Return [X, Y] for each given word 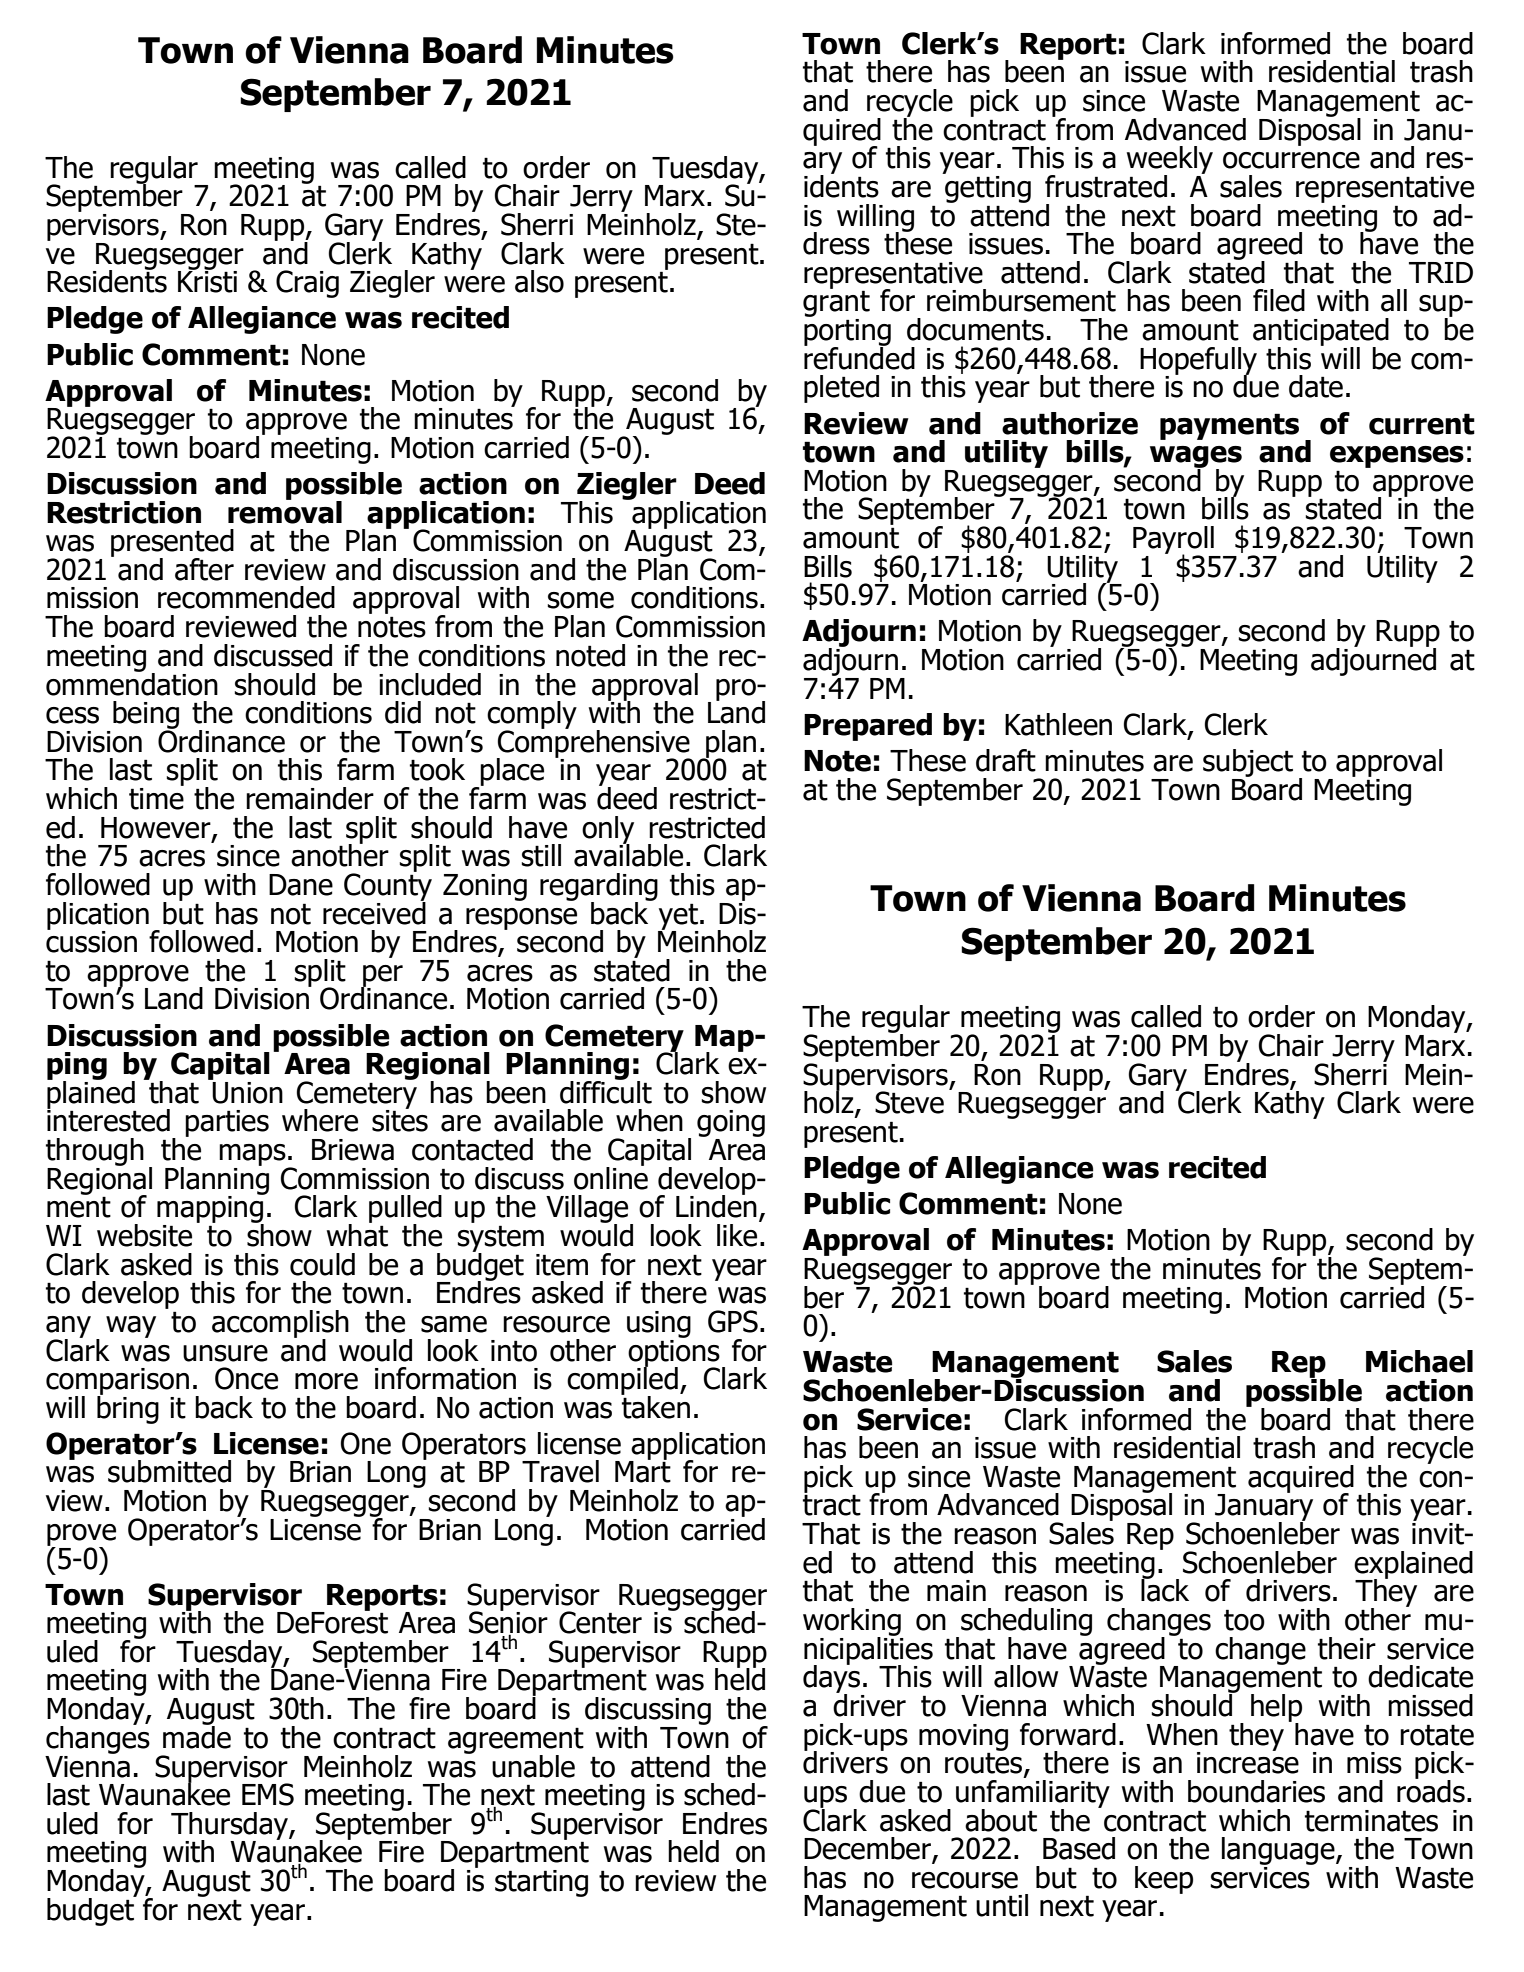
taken [655, 1406]
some [581, 600]
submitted [169, 1471]
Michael [1419, 1361]
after [204, 569]
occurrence [1291, 160]
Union [246, 1091]
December [868, 1849]
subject [1248, 763]
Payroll [1173, 541]
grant [836, 304]
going [731, 1125]
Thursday [230, 1827]
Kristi [207, 280]
